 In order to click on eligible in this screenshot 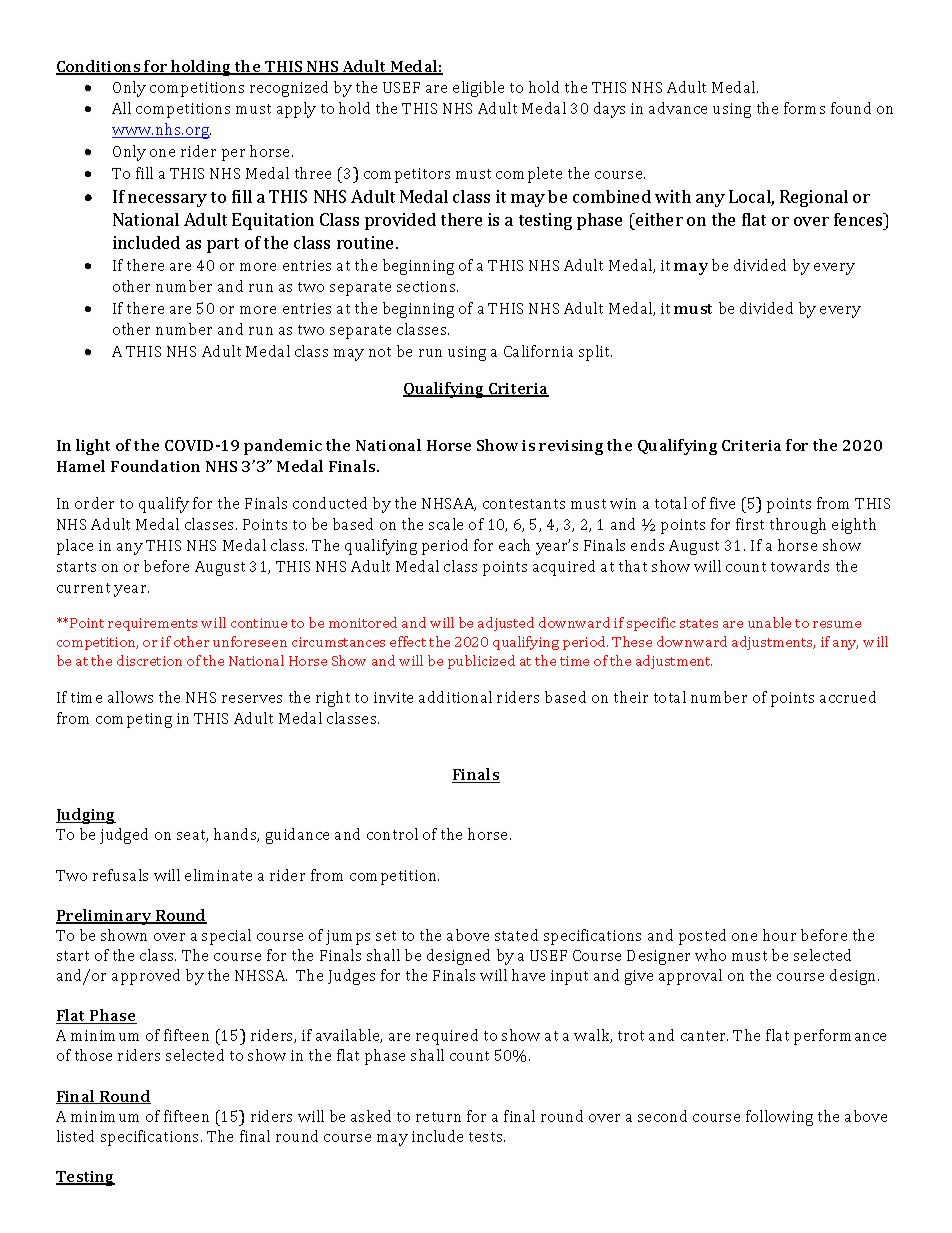, I will do `click(478, 89)`.
